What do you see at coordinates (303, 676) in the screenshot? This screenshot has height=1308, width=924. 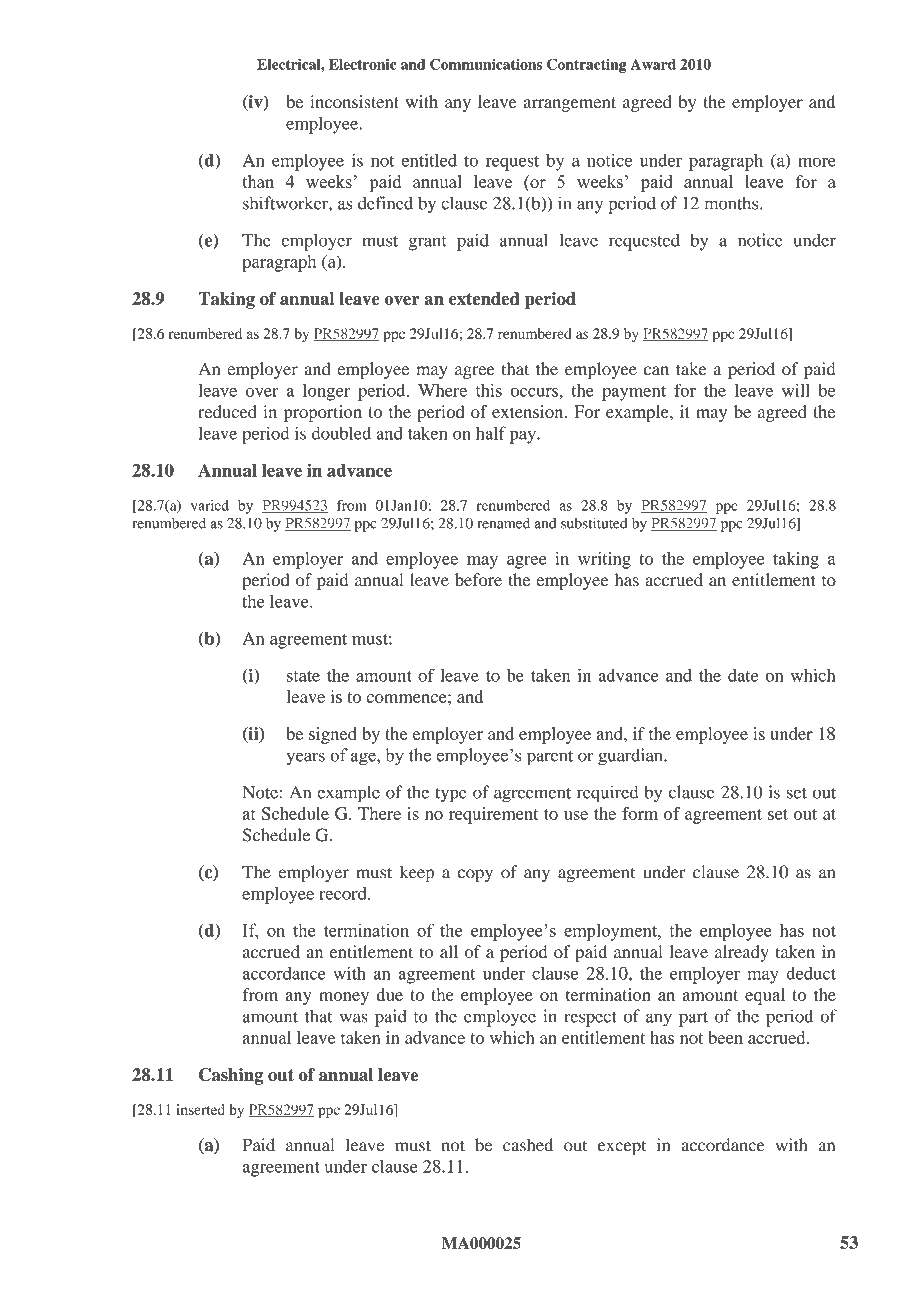 I see `state` at bounding box center [303, 676].
